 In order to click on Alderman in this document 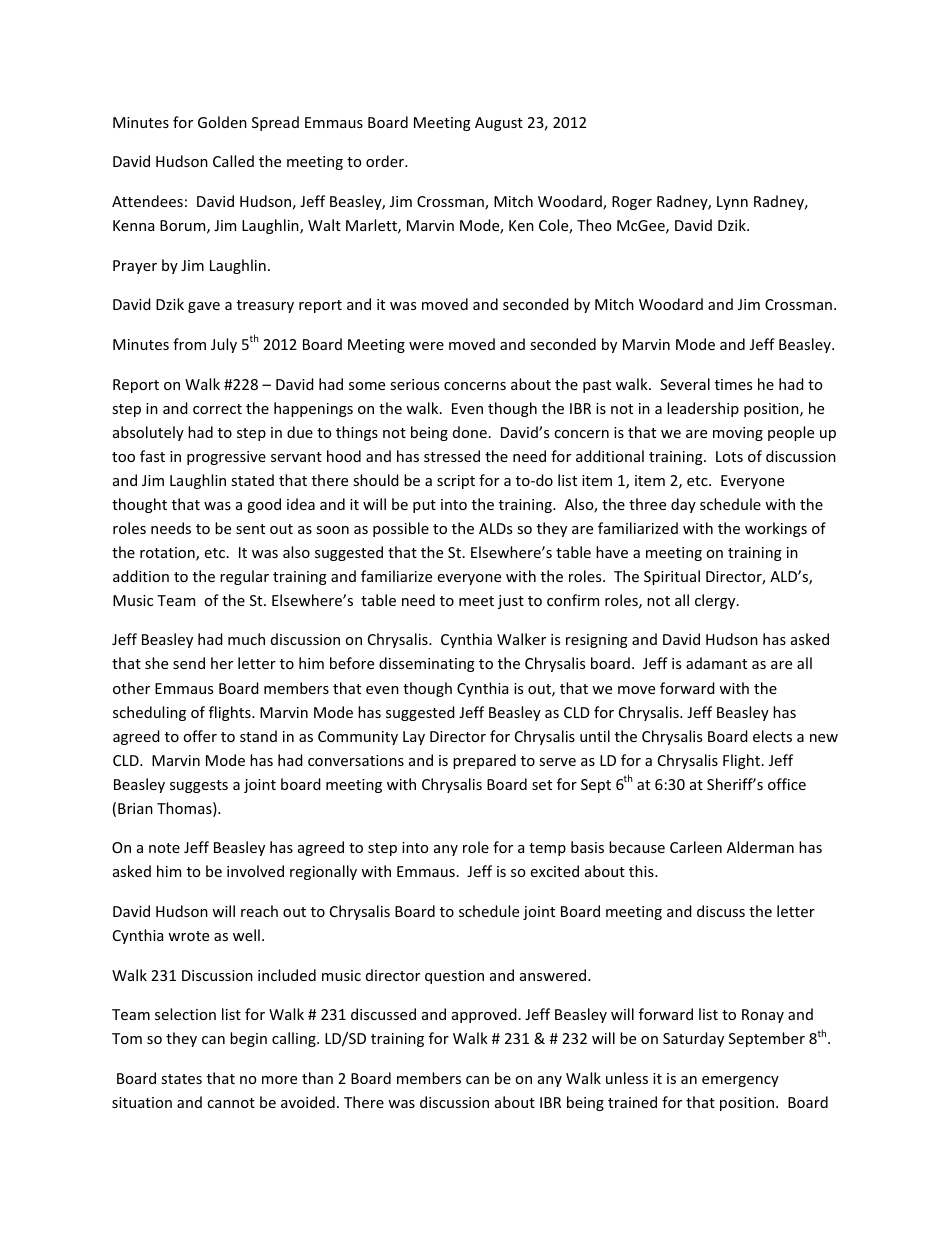, I will do `click(760, 847)`.
